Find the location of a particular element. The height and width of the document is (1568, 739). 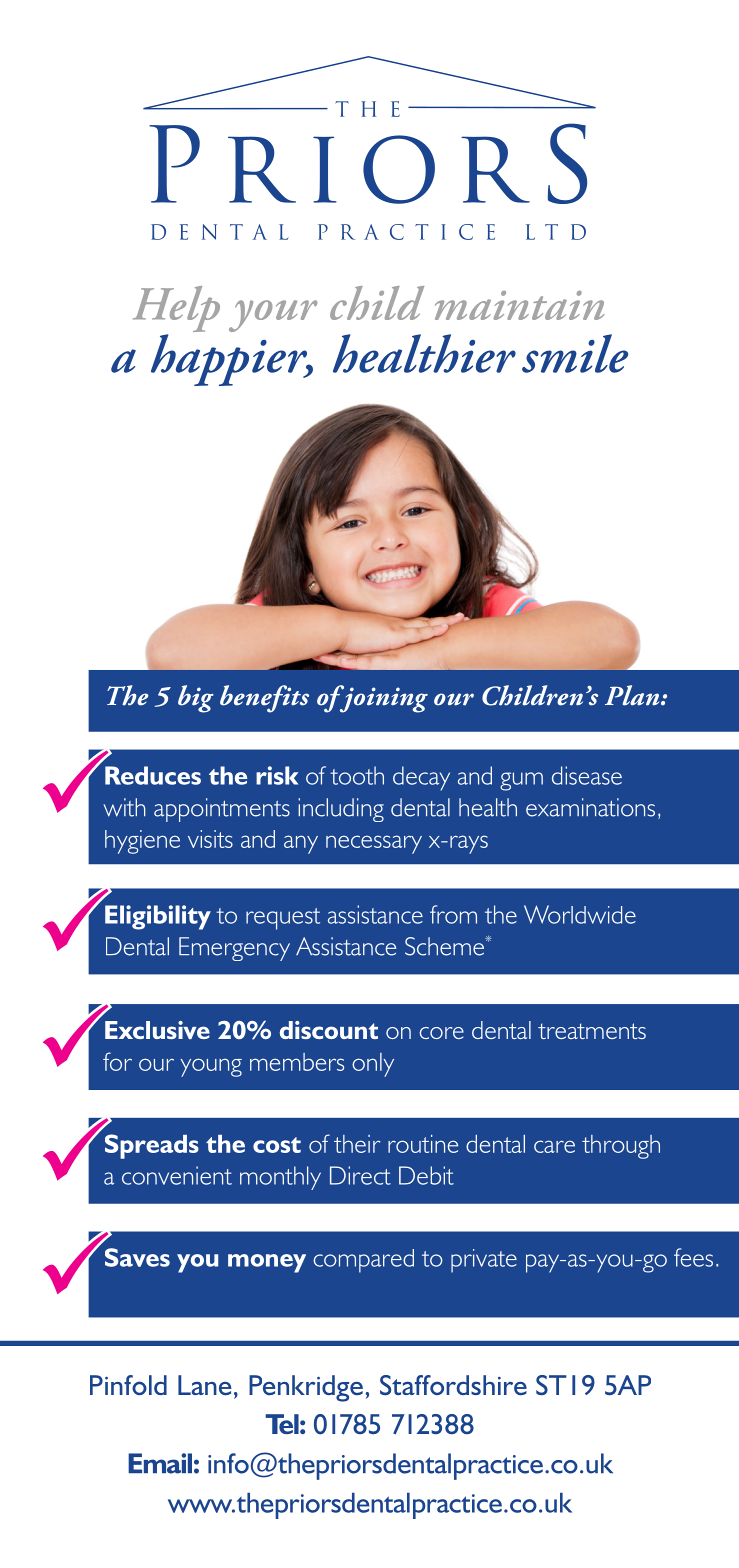

Plan is located at coordinates (633, 695).
